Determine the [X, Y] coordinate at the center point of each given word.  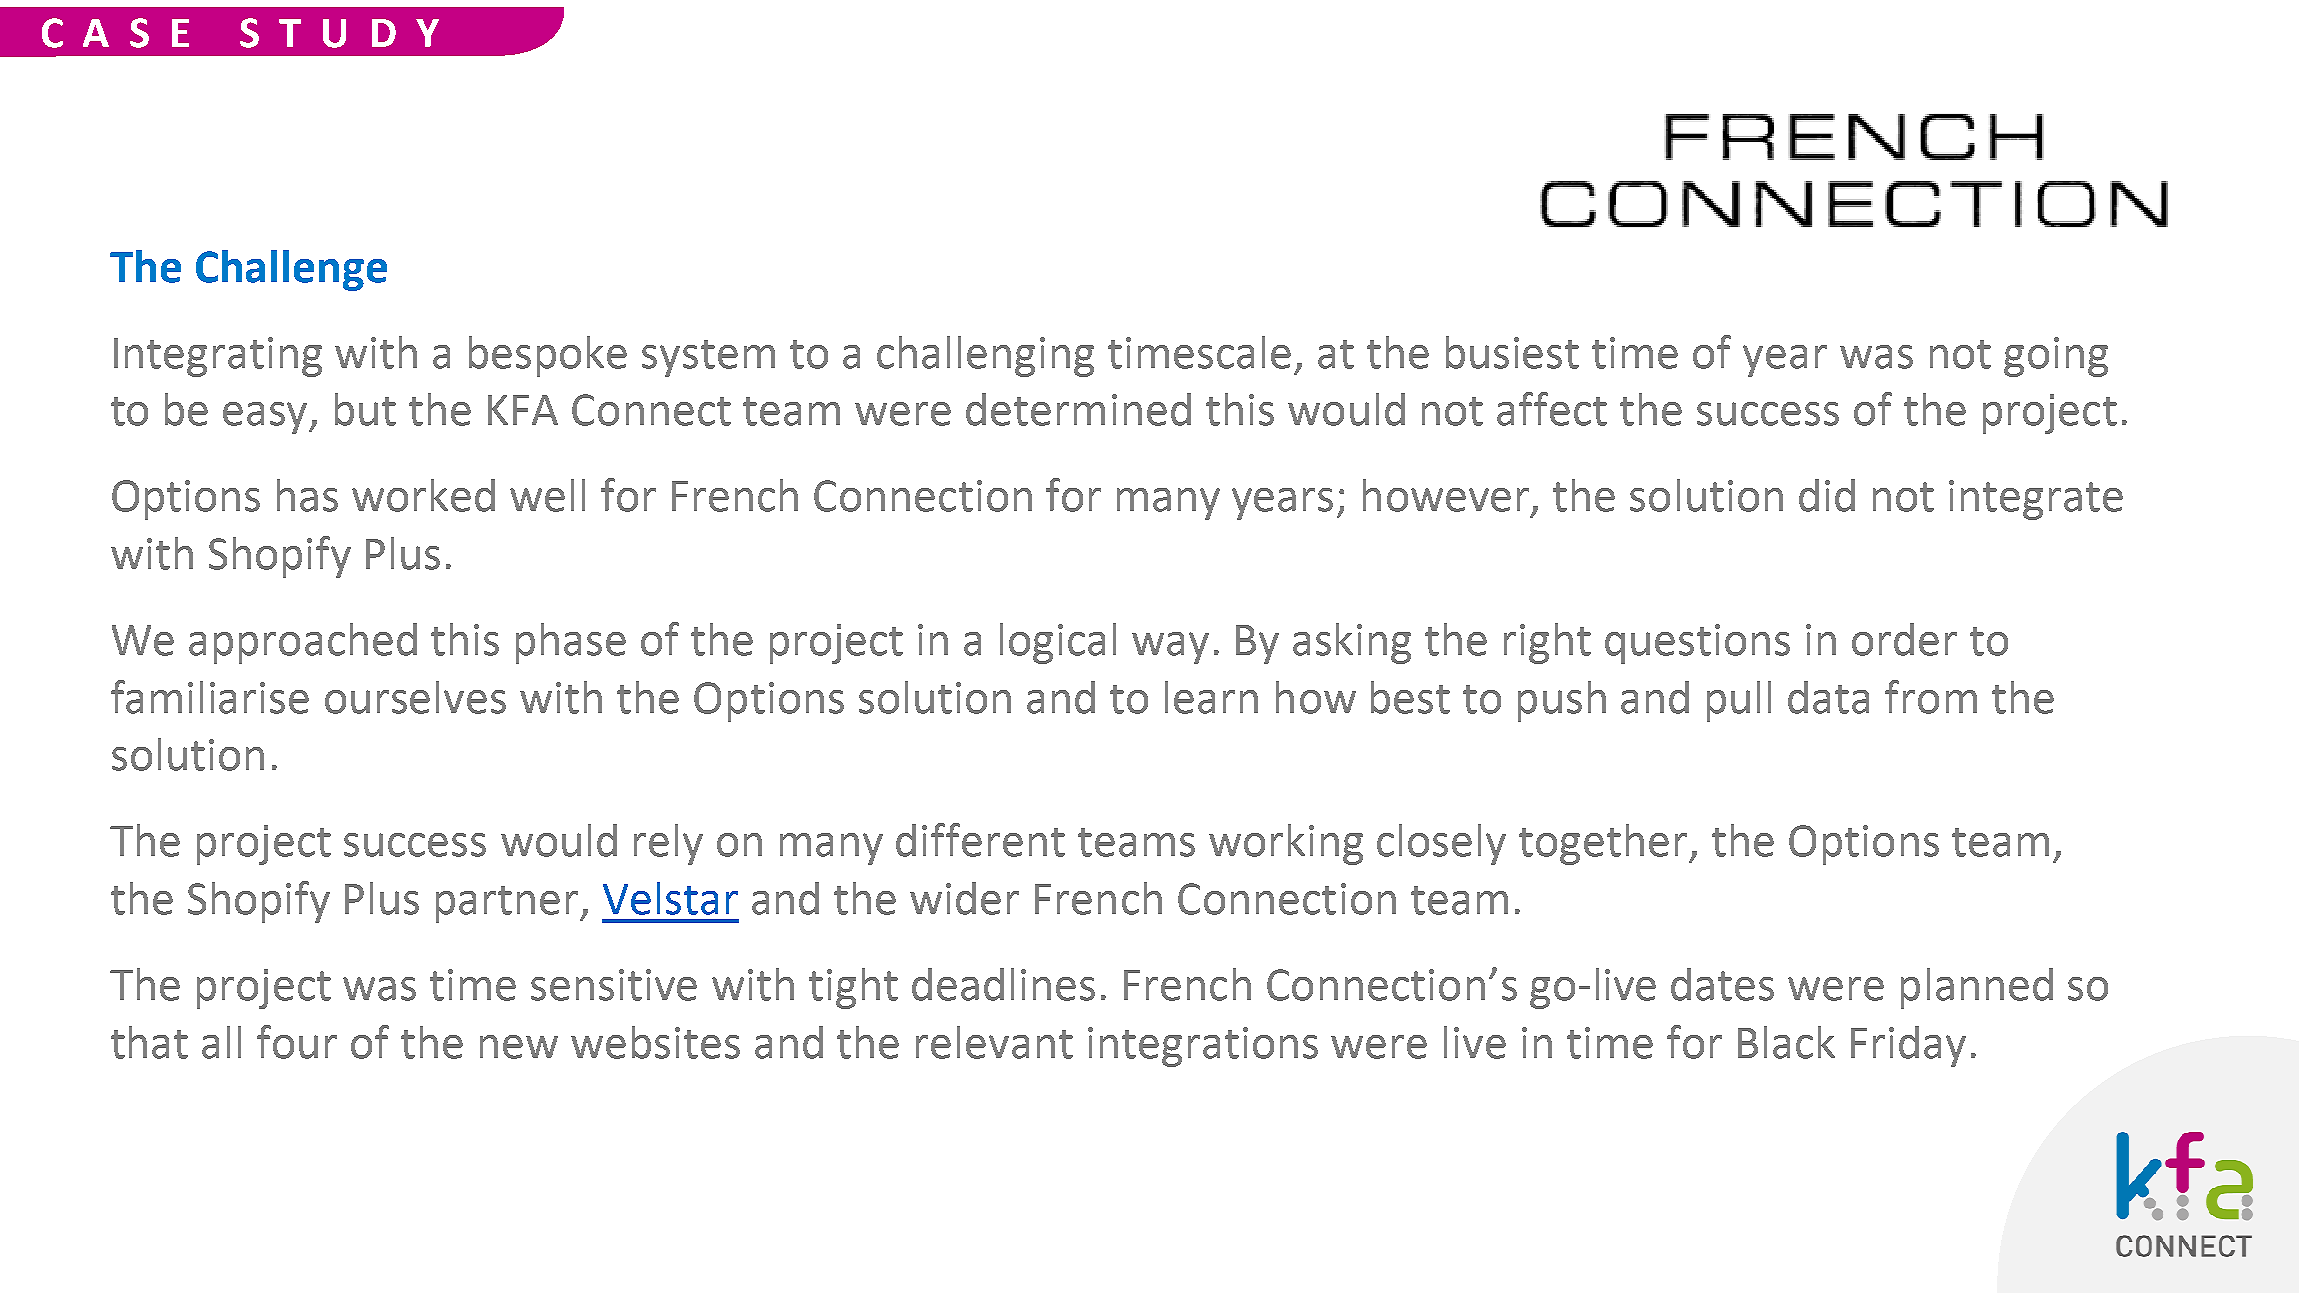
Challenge [291, 270]
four [297, 1042]
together [1604, 844]
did [1827, 495]
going [2056, 357]
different [980, 840]
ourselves [415, 697]
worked [423, 495]
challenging [985, 356]
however [1446, 495]
